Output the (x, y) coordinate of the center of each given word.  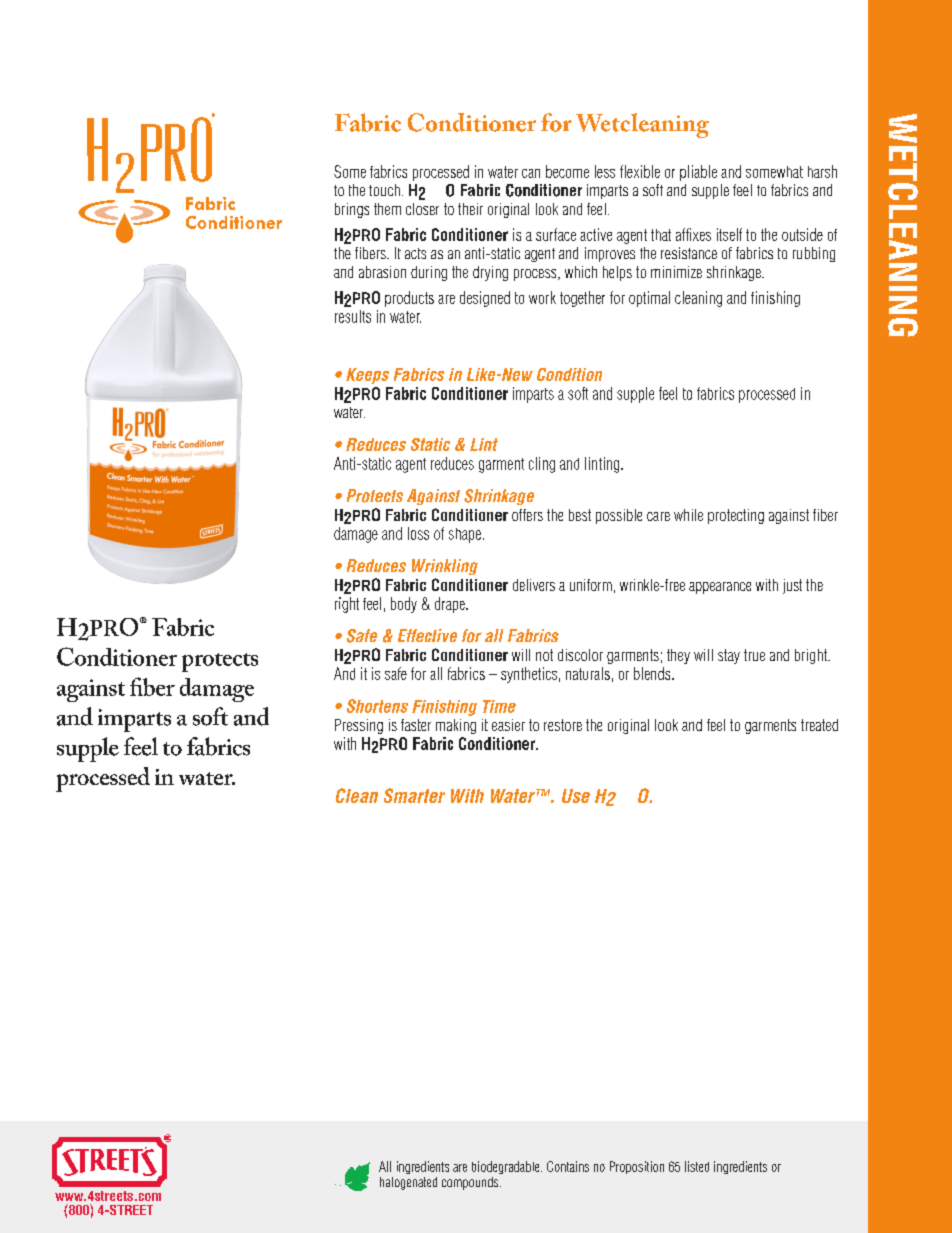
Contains (568, 1166)
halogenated (408, 1183)
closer (422, 209)
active (596, 234)
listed (697, 1166)
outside (802, 234)
